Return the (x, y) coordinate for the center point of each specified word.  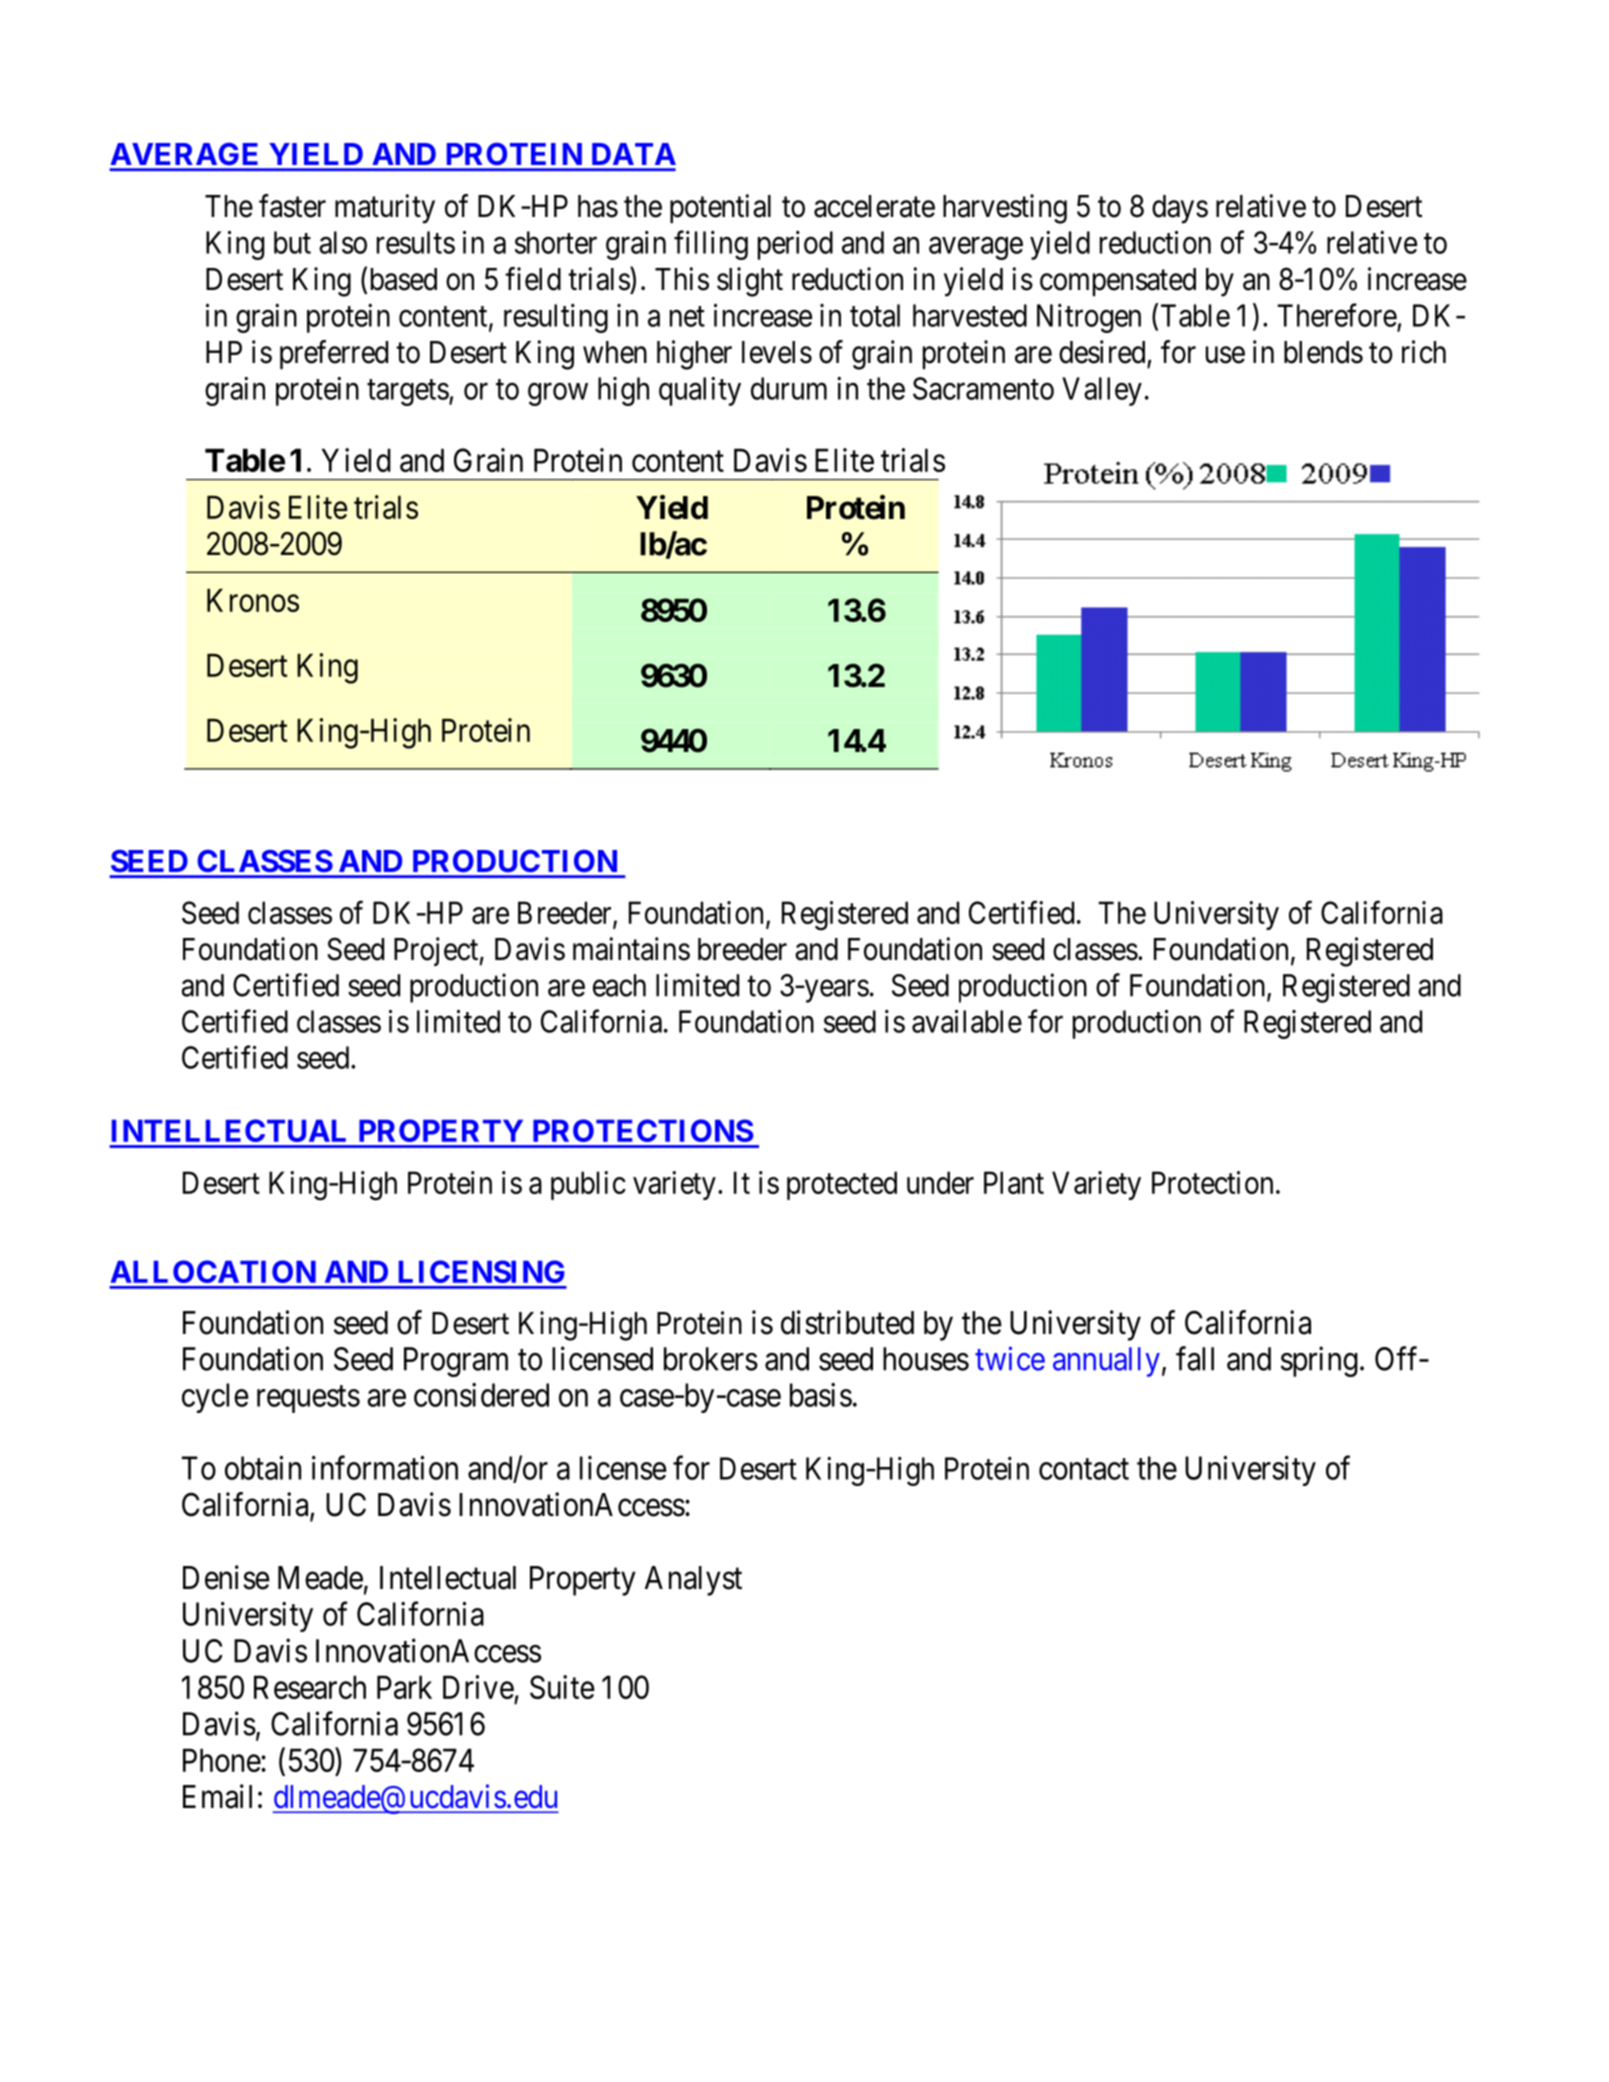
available (967, 1021)
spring (1319, 1361)
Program (456, 1362)
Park (404, 1687)
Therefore (1337, 315)
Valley (1102, 391)
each (619, 985)
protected (842, 1185)
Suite (562, 1687)
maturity (385, 209)
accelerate (874, 206)
